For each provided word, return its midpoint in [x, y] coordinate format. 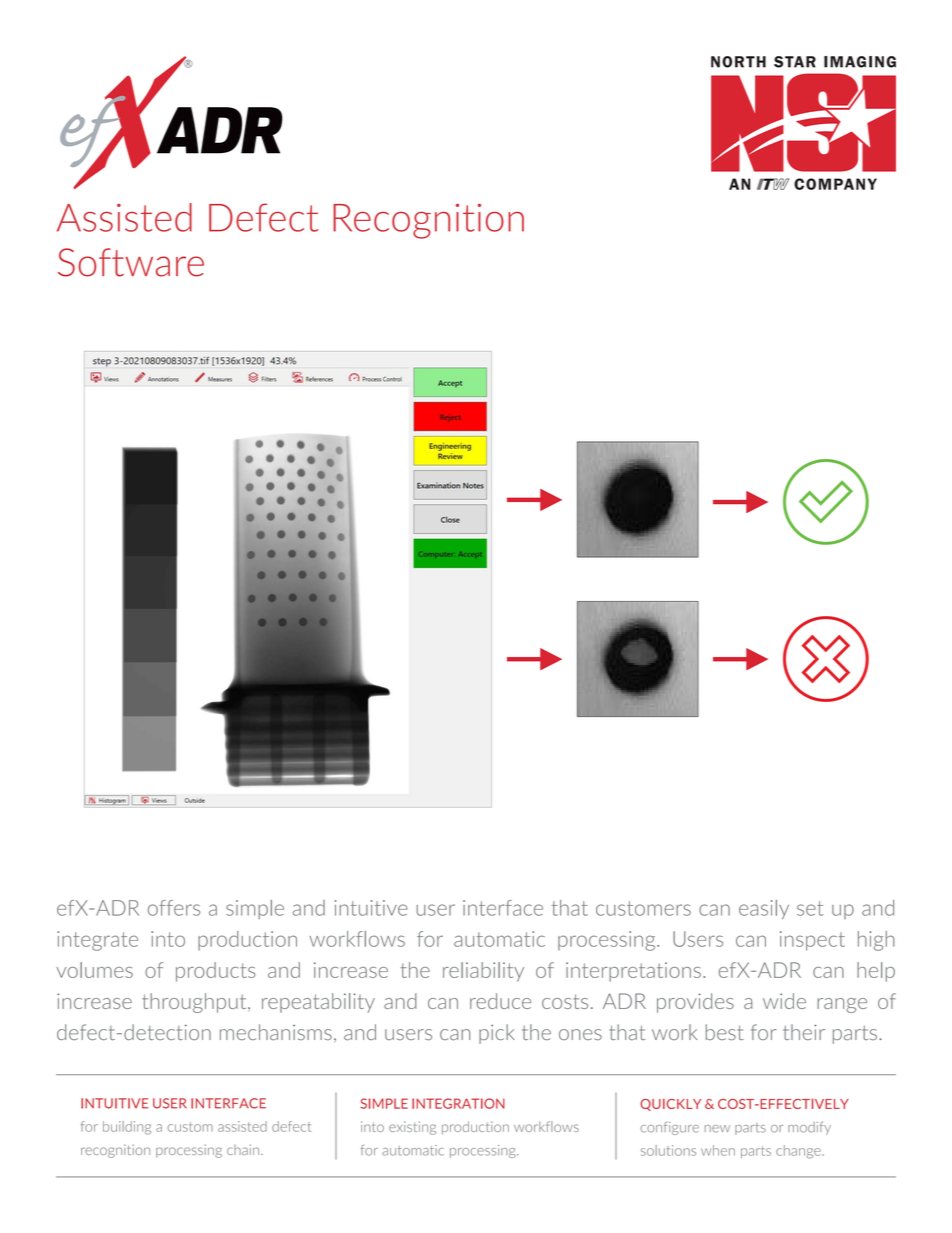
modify [809, 1128]
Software [131, 262]
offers [174, 908]
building [127, 1128]
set [810, 908]
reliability [483, 972]
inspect [812, 941]
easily [764, 909]
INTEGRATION [458, 1103]
